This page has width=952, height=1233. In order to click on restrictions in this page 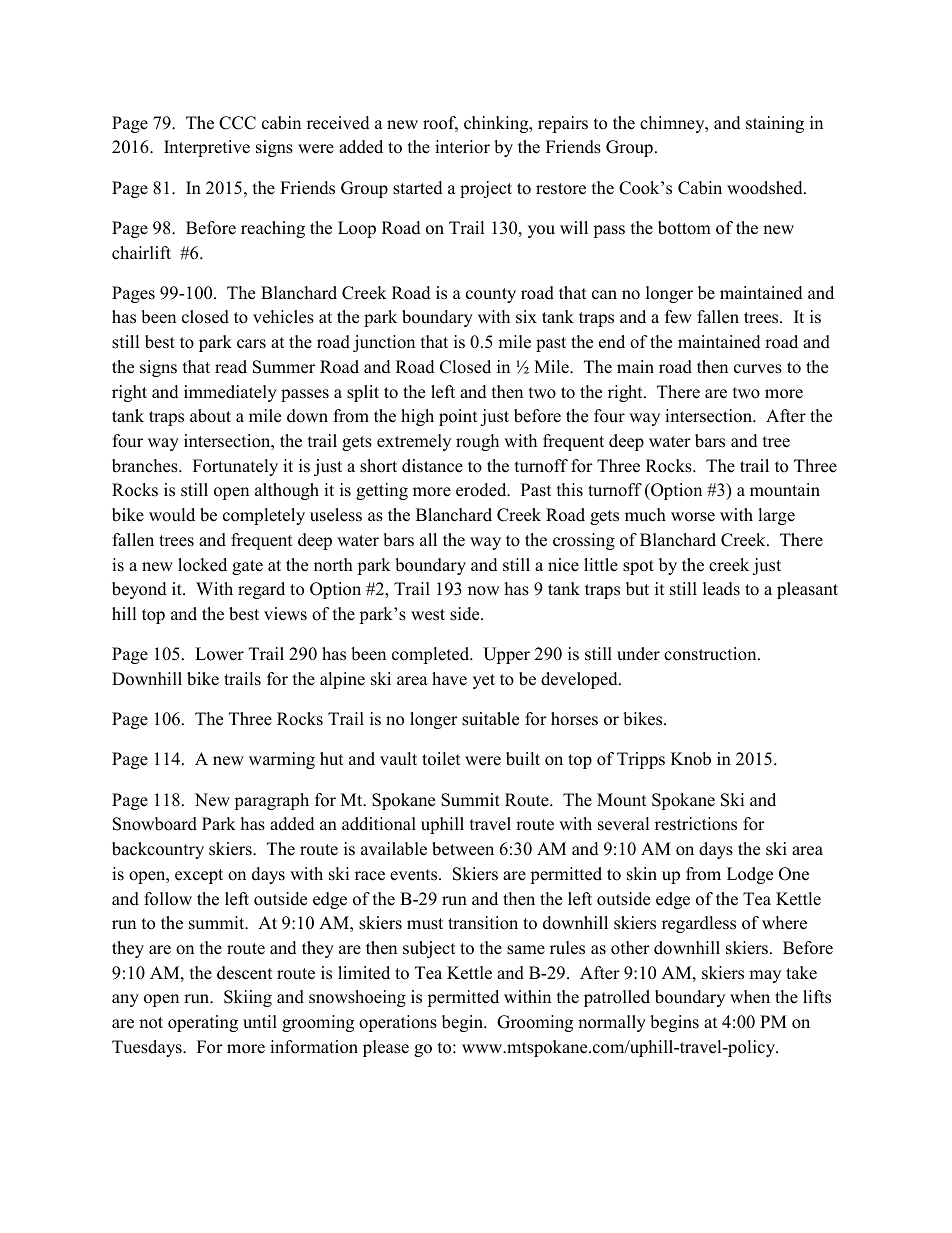, I will do `click(696, 824)`.
